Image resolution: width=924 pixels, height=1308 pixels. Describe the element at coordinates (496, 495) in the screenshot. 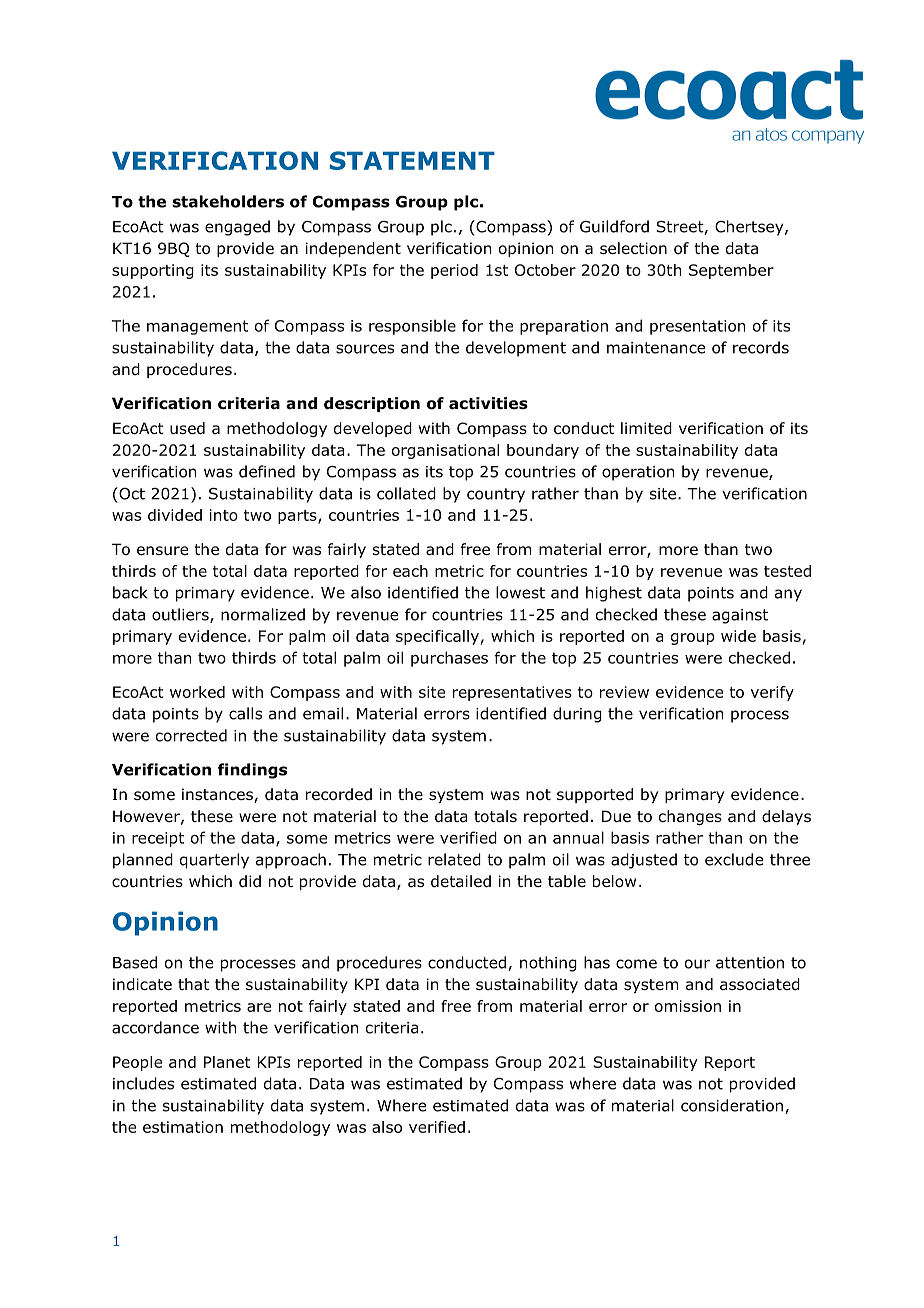

I see `country` at that location.
